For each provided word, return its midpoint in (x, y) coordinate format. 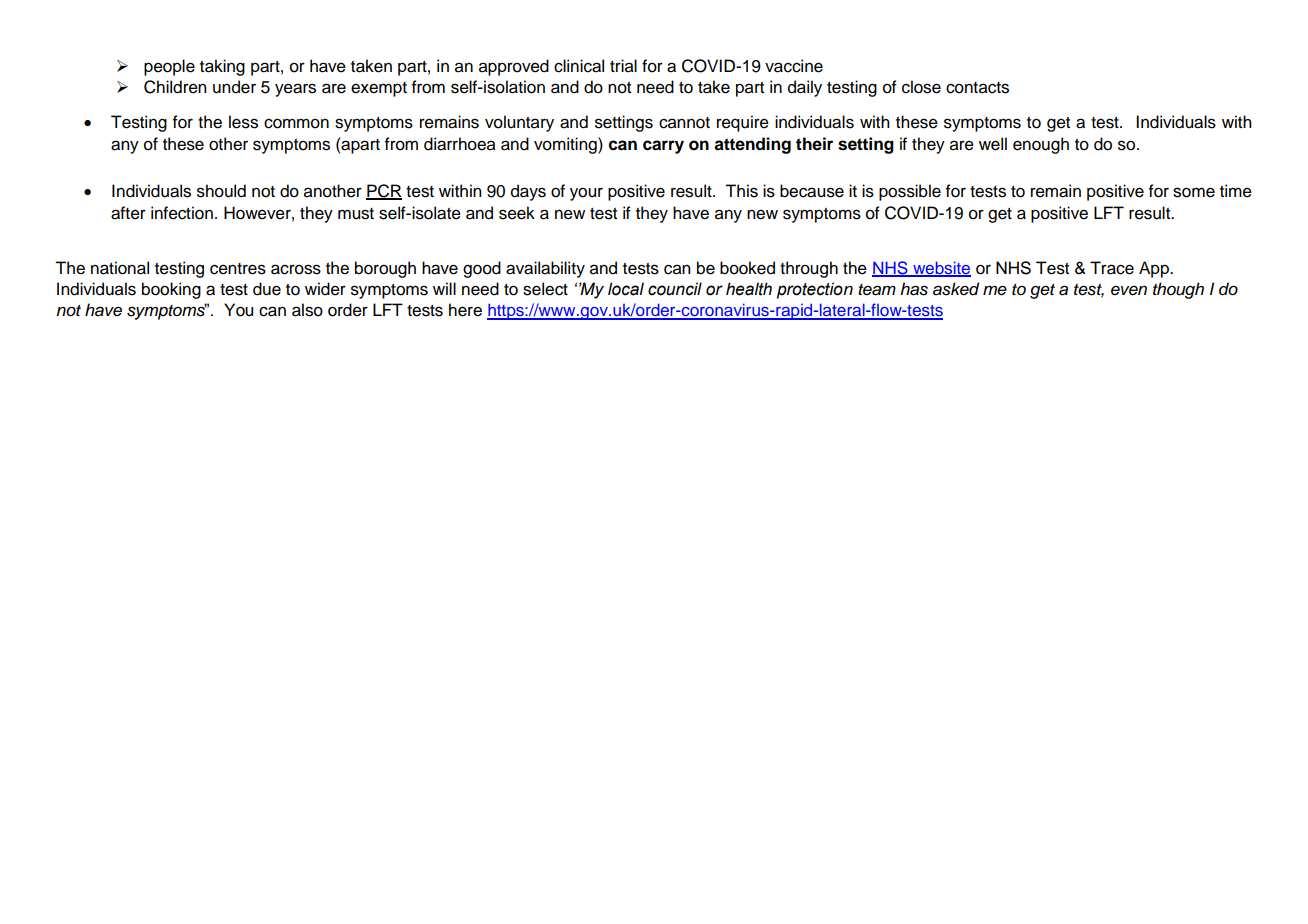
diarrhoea (460, 144)
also (307, 310)
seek (517, 213)
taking (222, 67)
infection (182, 213)
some (1194, 192)
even (1129, 291)
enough (1041, 145)
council (675, 289)
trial (623, 66)
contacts (977, 88)
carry (663, 147)
